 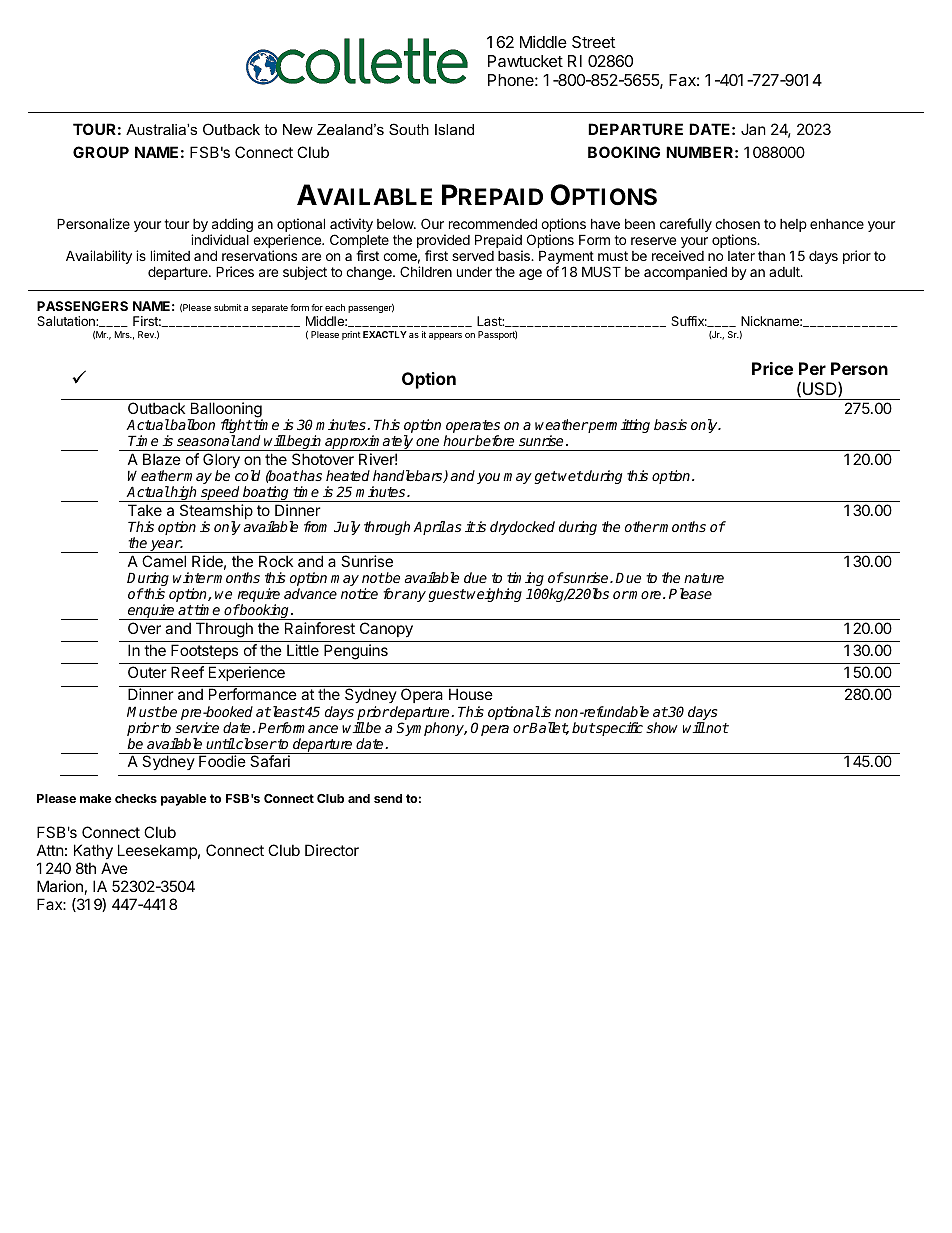 I want to click on Blaze, so click(x=162, y=459).
